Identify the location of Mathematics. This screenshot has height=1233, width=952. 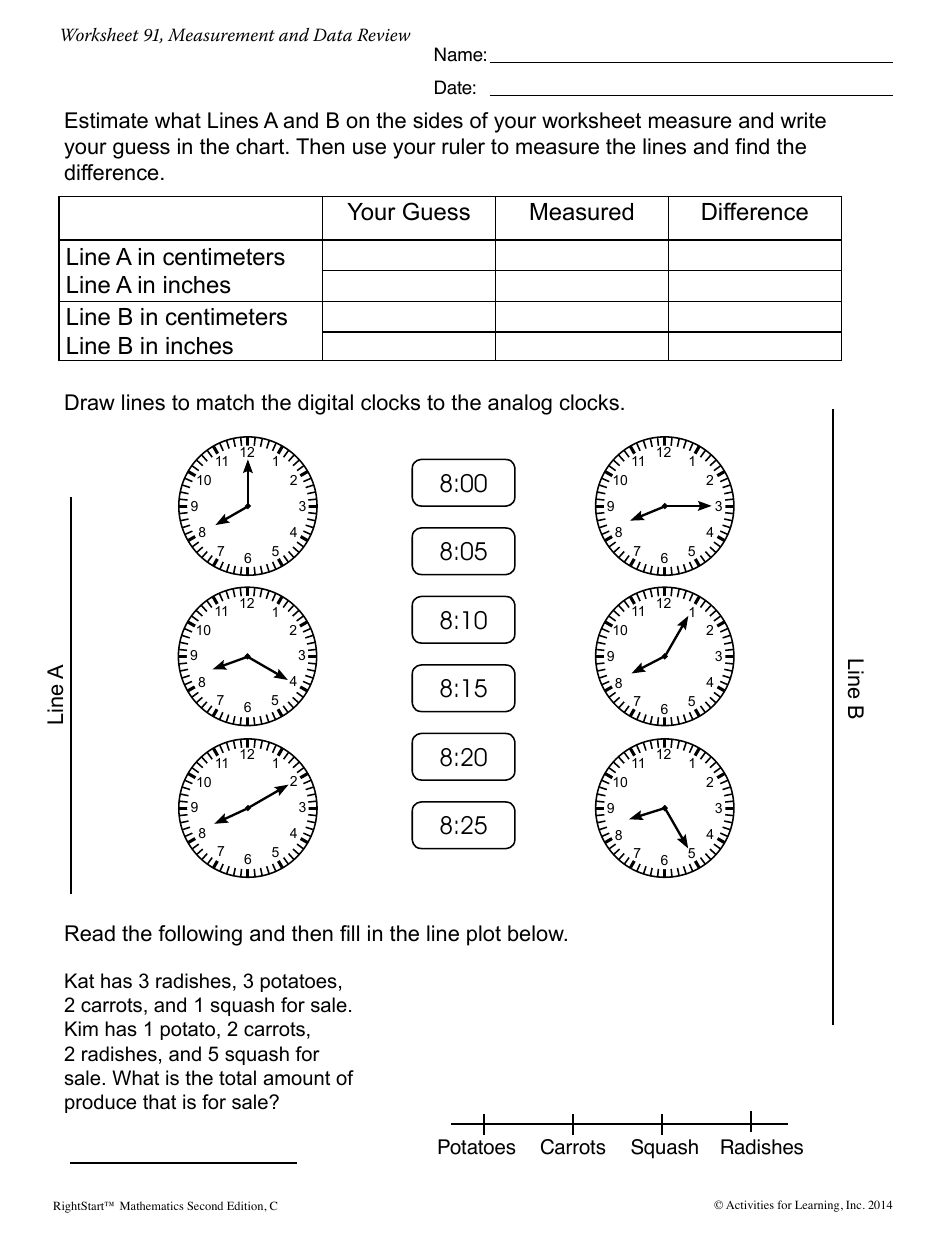
(152, 1205).
